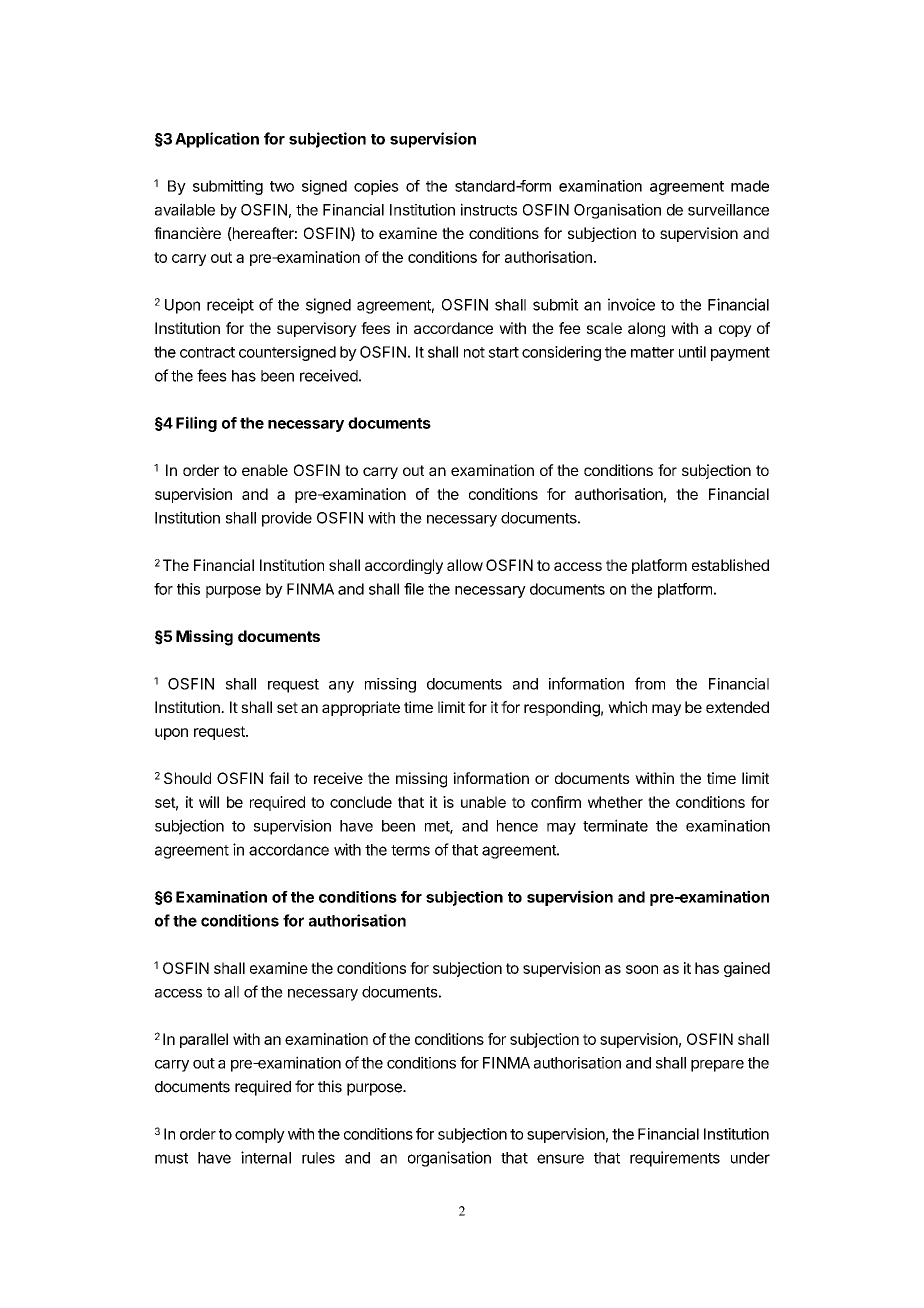  Describe the element at coordinates (489, 209) in the screenshot. I see `instructs` at that location.
